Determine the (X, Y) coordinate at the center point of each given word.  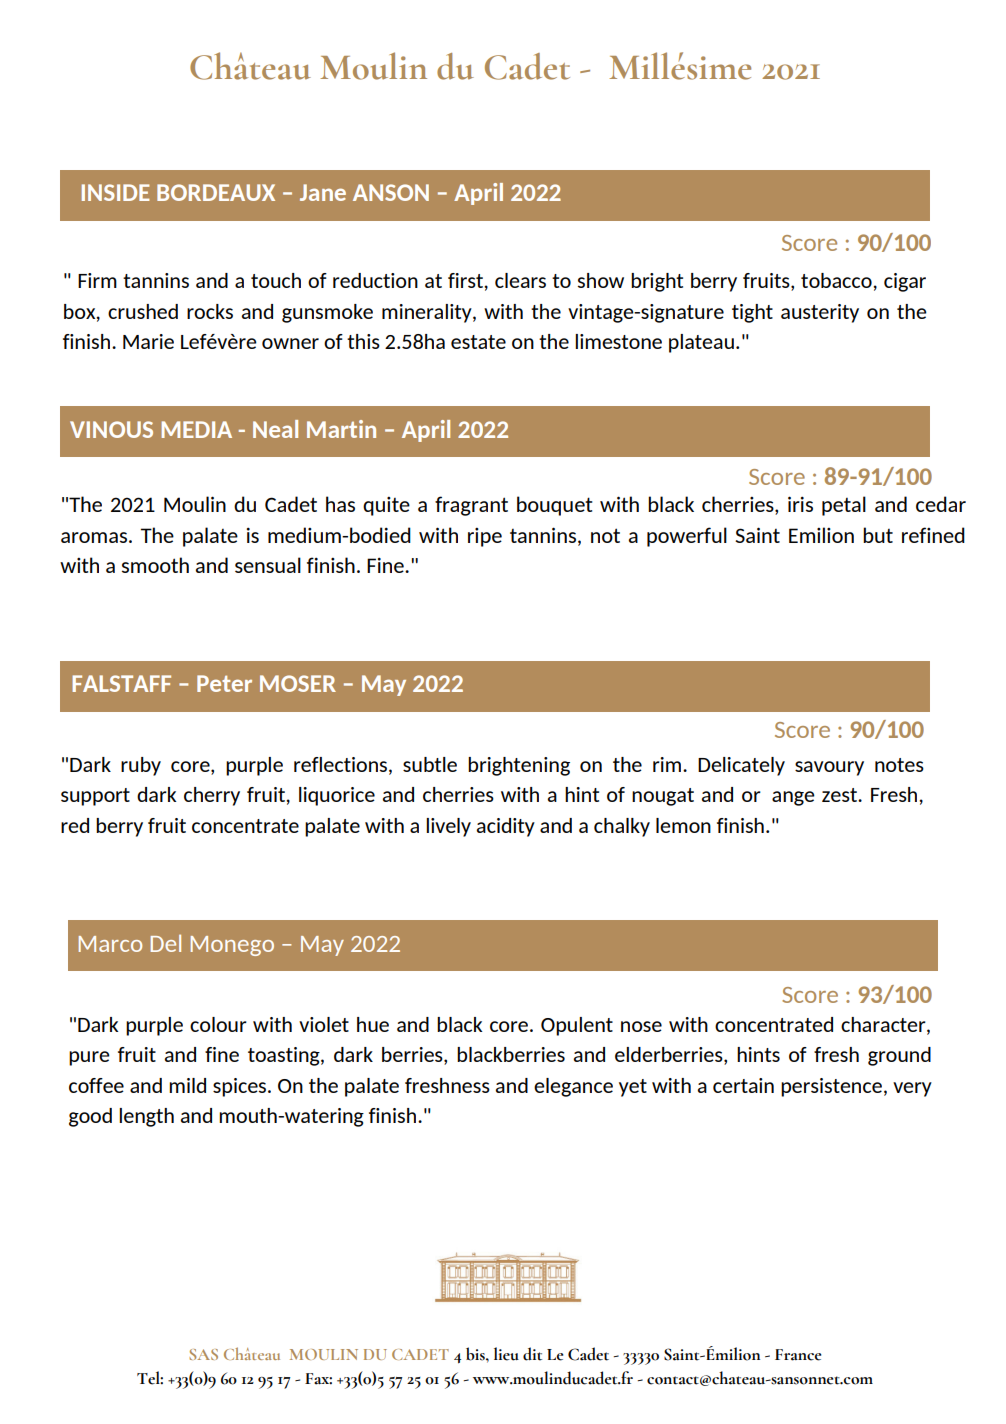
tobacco (837, 280)
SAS (203, 1354)
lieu (506, 1354)
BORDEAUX (216, 192)
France (798, 1355)
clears (520, 280)
